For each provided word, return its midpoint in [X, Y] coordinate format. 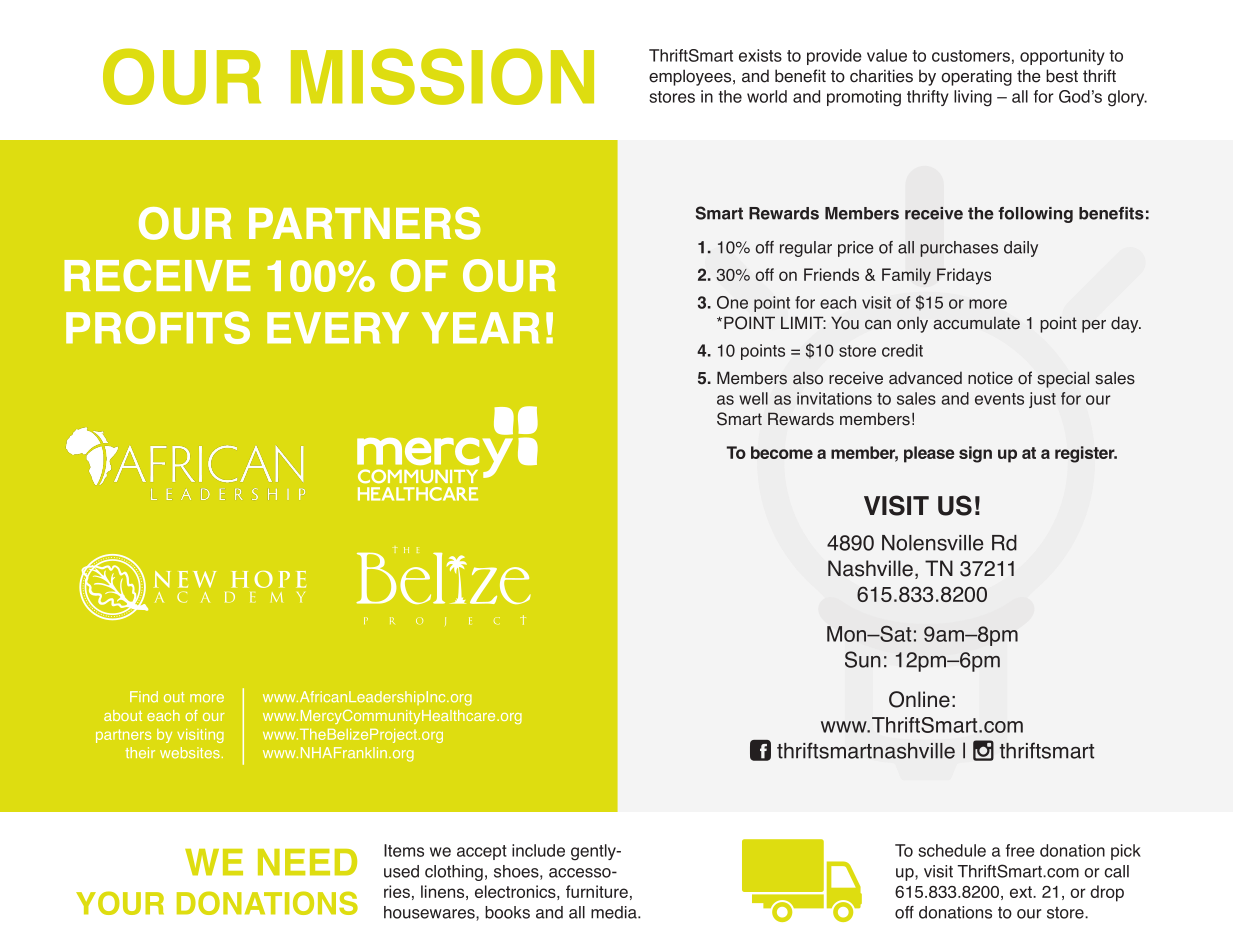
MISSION [442, 76]
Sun [863, 659]
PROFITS [158, 327]
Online [919, 699]
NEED [307, 862]
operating [976, 77]
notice [990, 378]
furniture [597, 891]
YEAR [480, 328]
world [767, 96]
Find [144, 696]
